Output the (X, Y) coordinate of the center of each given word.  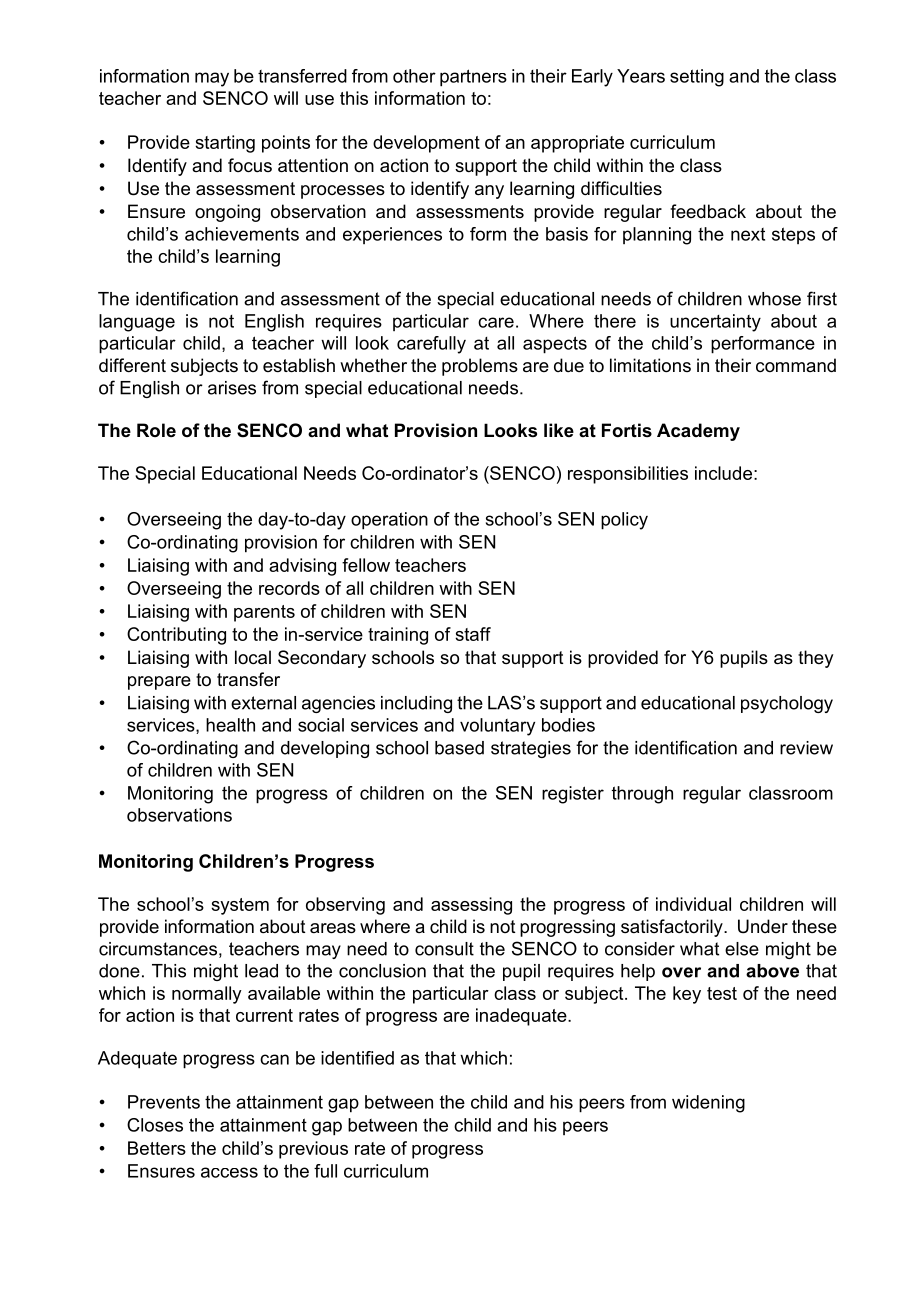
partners (473, 78)
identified (357, 1058)
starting (225, 144)
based (459, 748)
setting (697, 78)
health (230, 725)
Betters (157, 1148)
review (806, 748)
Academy (698, 432)
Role (156, 430)
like (559, 430)
